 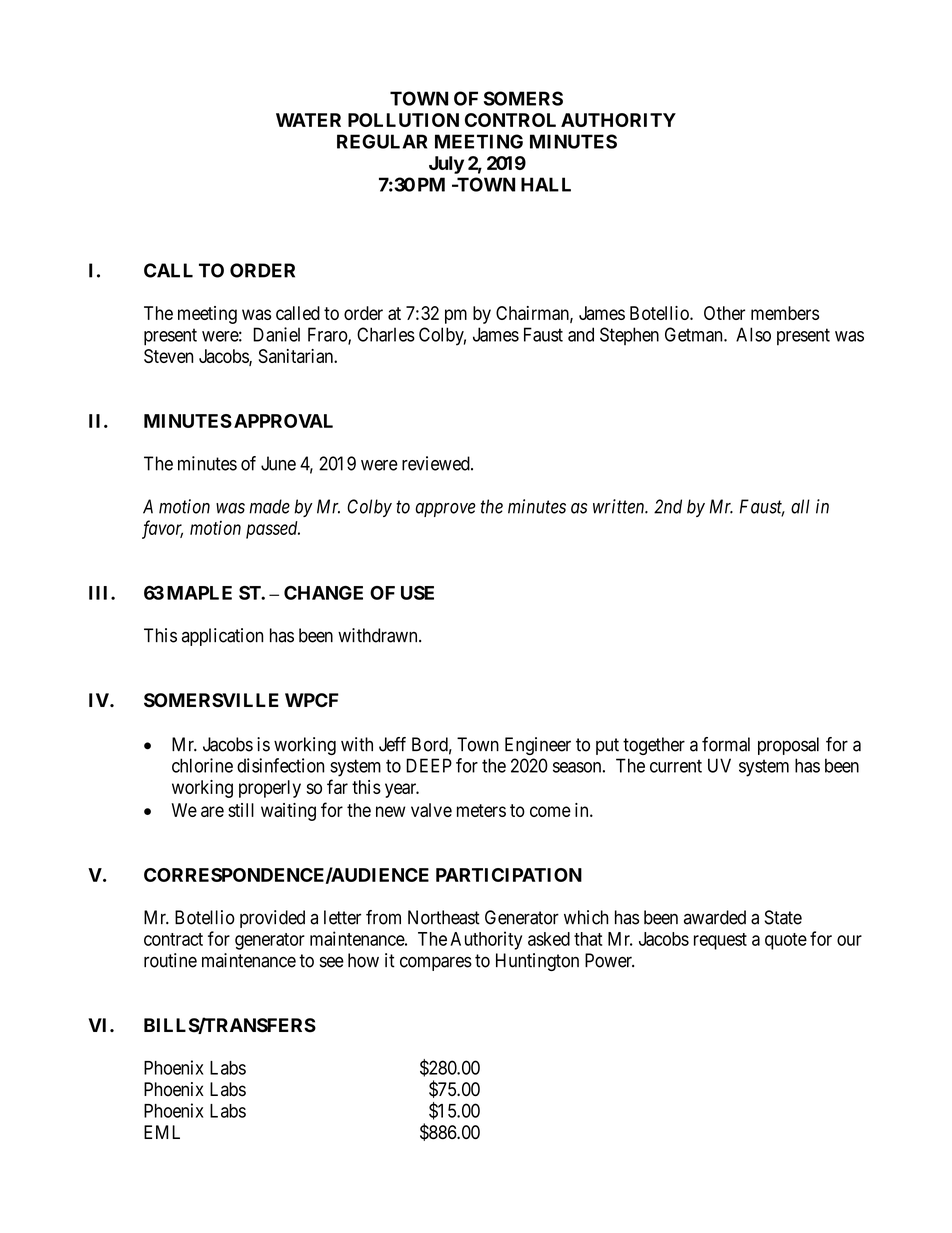 I want to click on EML, so click(x=162, y=1132).
